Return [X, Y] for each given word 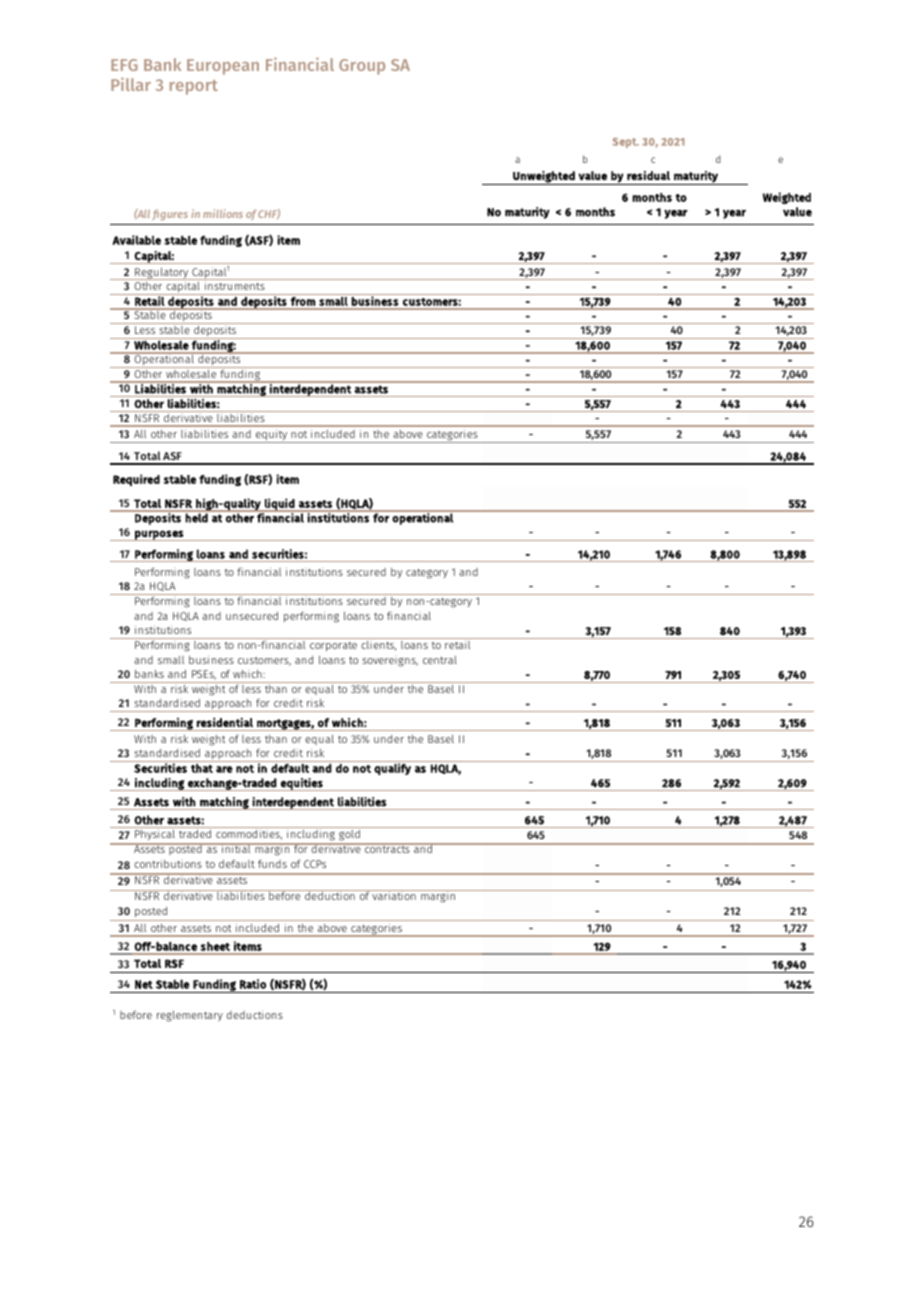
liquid [280, 505]
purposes [159, 535]
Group [362, 67]
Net [144, 984]
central [440, 660]
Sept [625, 142]
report [194, 87]
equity [272, 436]
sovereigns [390, 662]
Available [136, 240]
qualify [392, 768]
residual [648, 175]
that [202, 768]
